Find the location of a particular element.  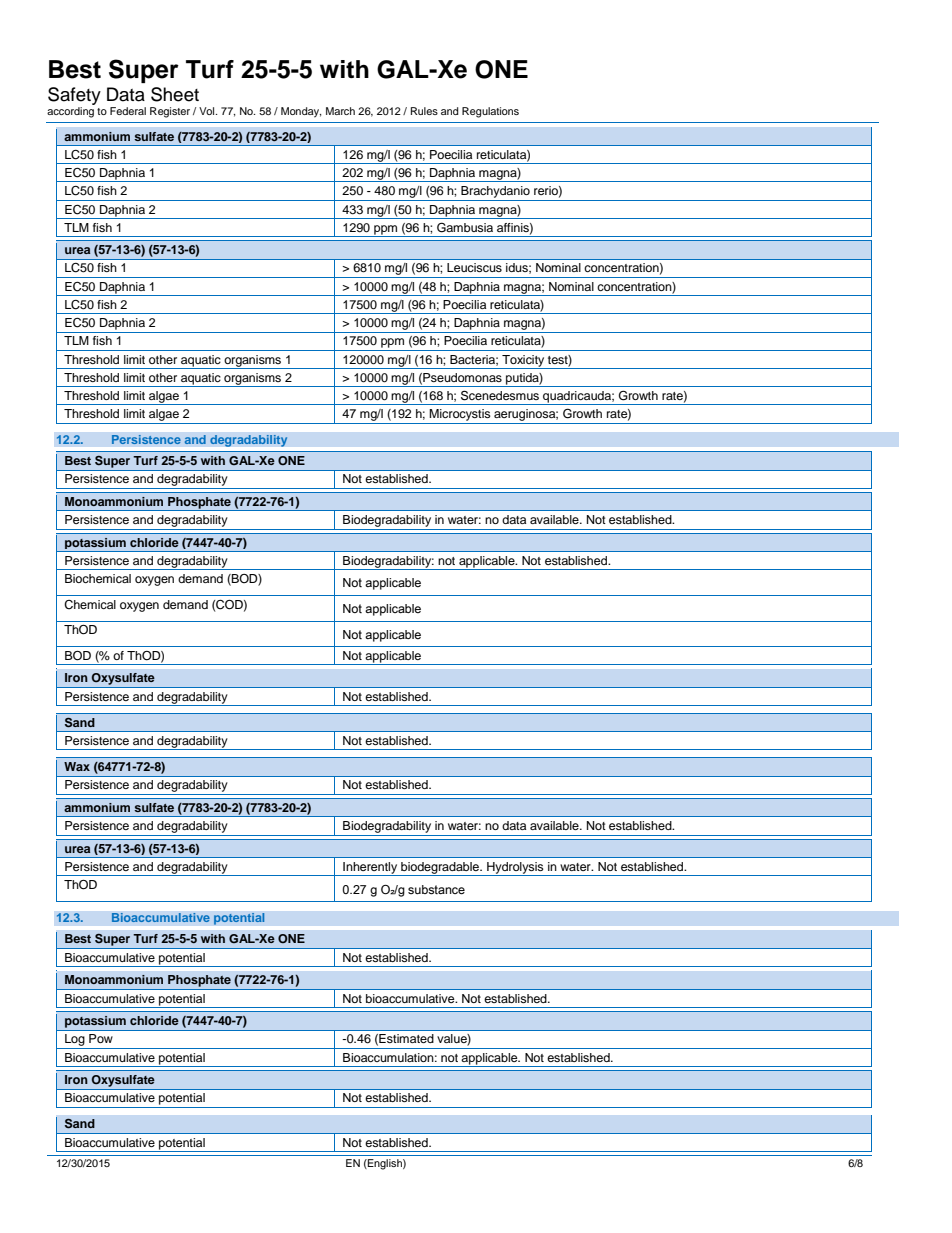

Inherently is located at coordinates (370, 869).
